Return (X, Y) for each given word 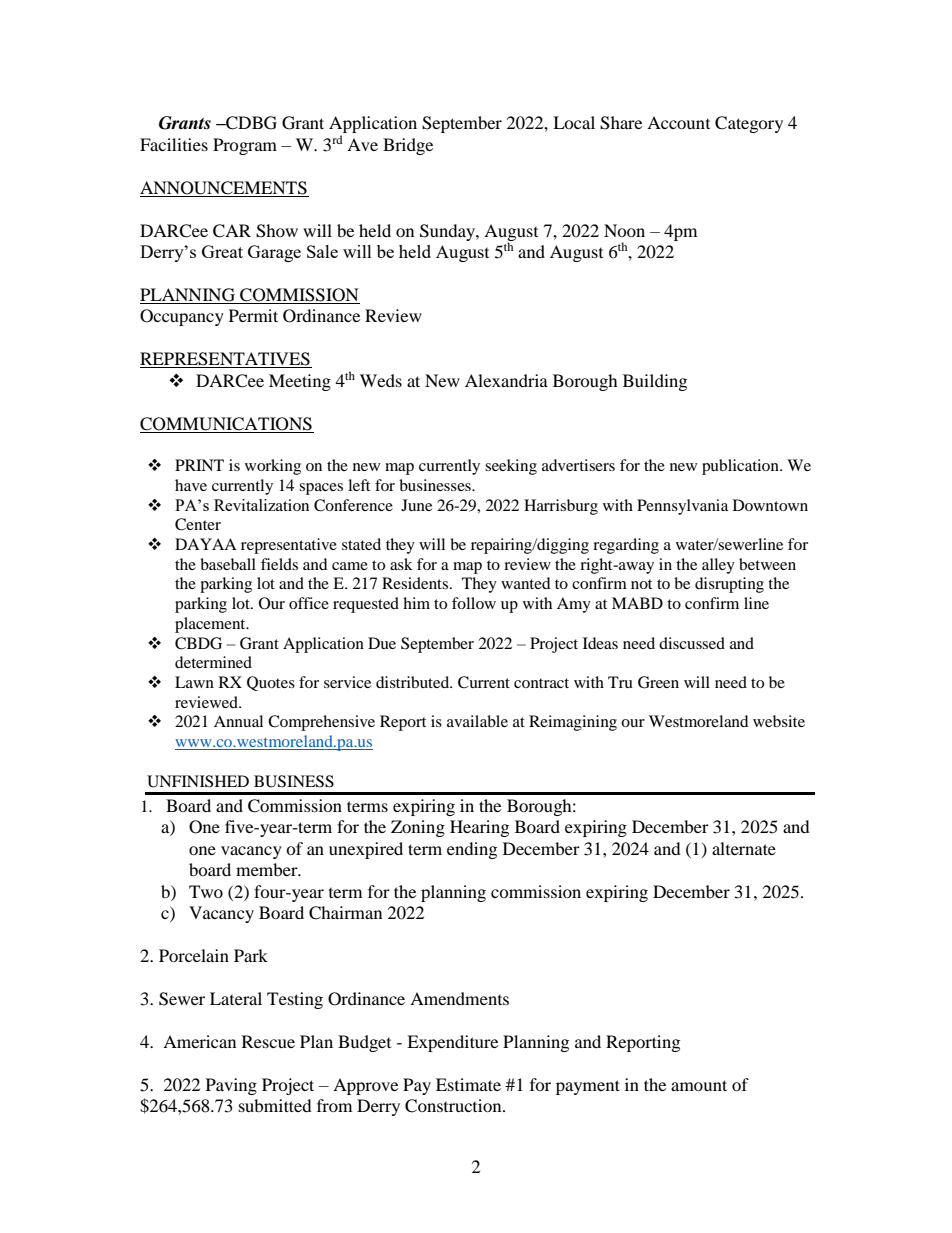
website (779, 721)
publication (741, 467)
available (477, 721)
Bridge (408, 146)
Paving (231, 1086)
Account (678, 122)
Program (245, 146)
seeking (511, 467)
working (273, 467)
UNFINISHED (198, 781)
